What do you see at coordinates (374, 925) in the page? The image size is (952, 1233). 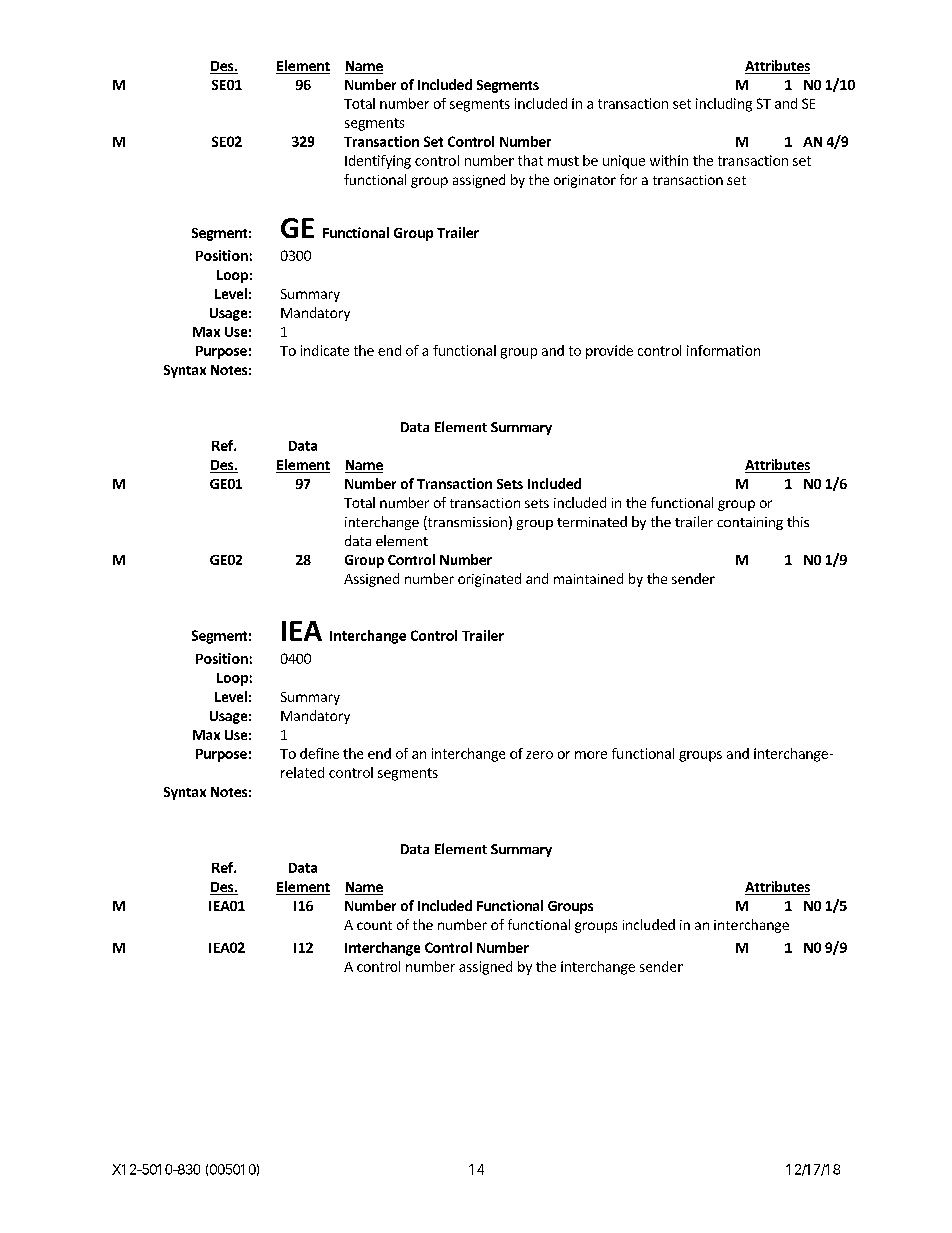 I see `count` at bounding box center [374, 925].
